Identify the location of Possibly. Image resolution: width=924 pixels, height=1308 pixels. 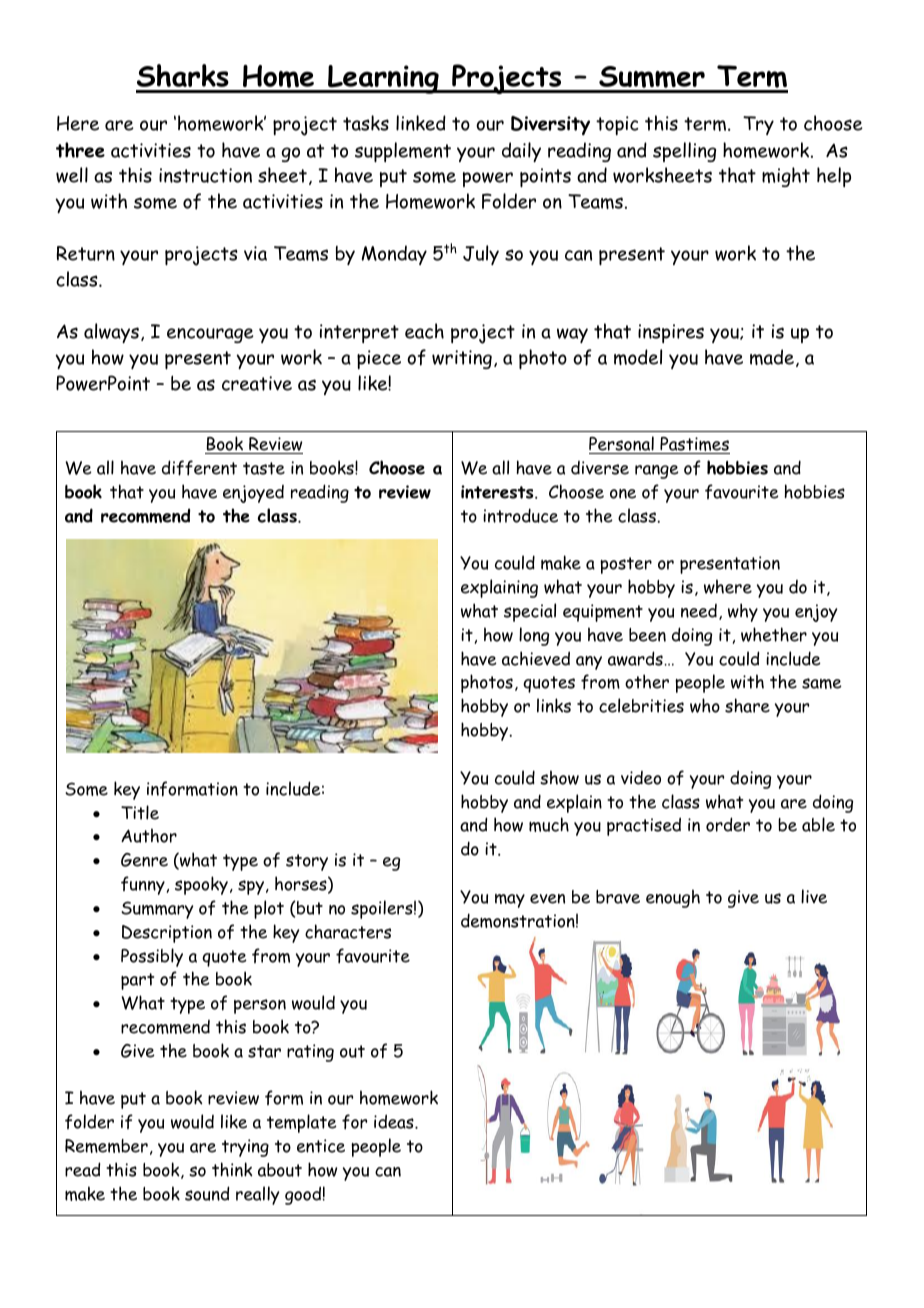
(152, 957).
